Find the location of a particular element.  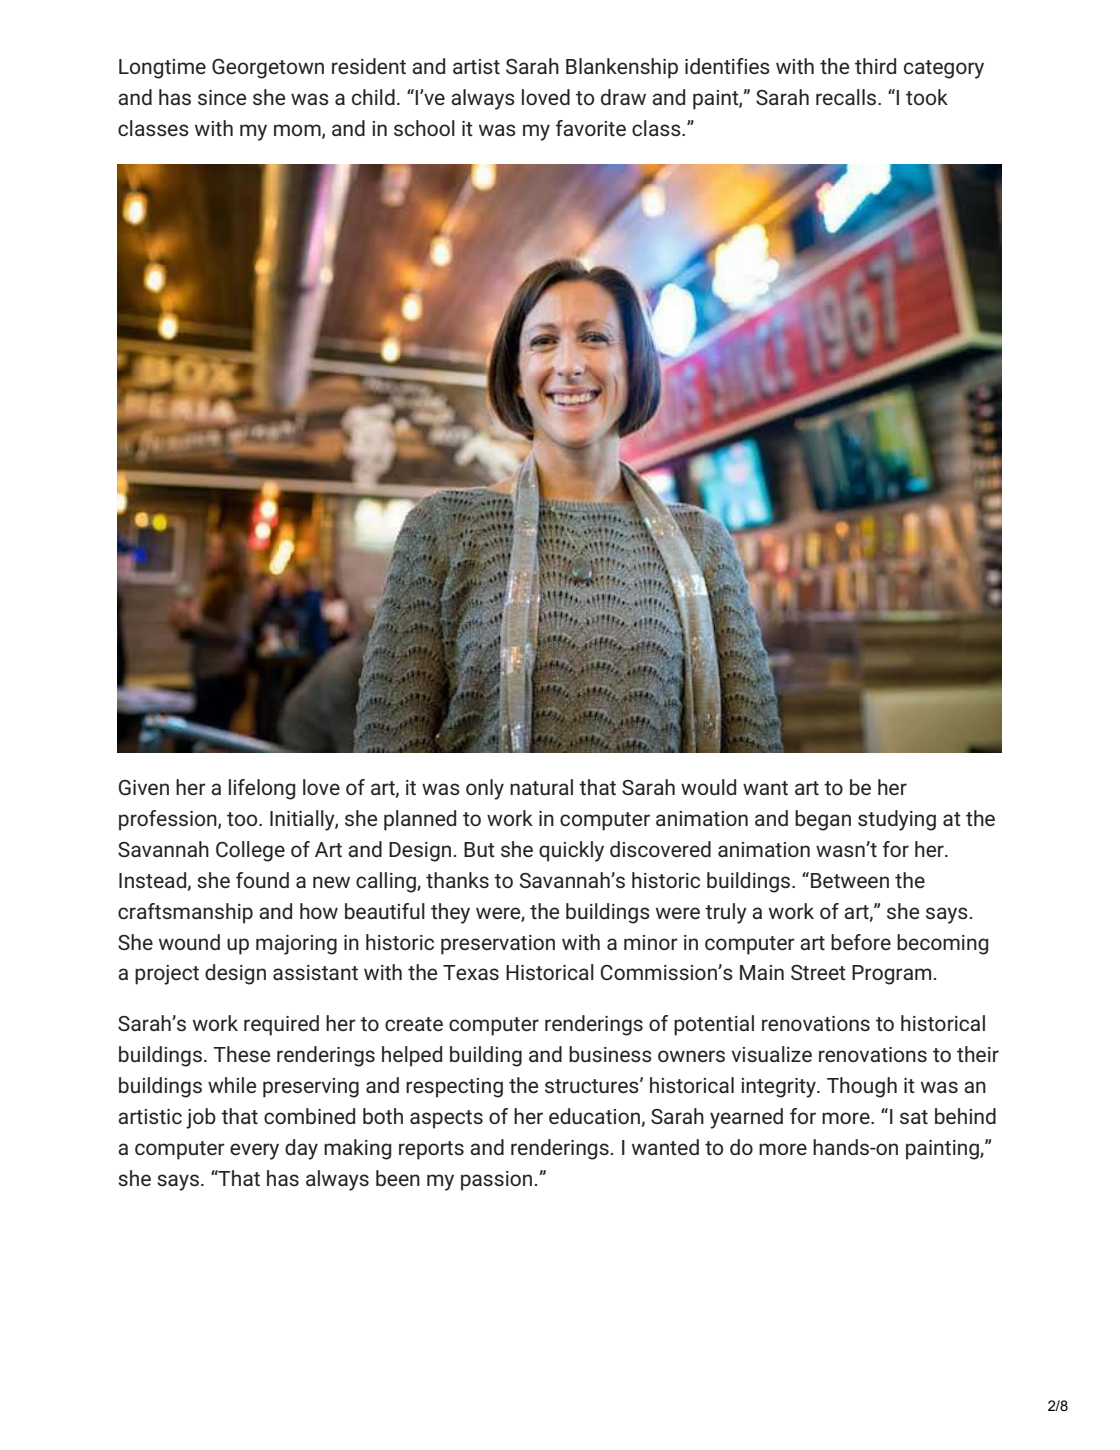

sat is located at coordinates (914, 1117).
